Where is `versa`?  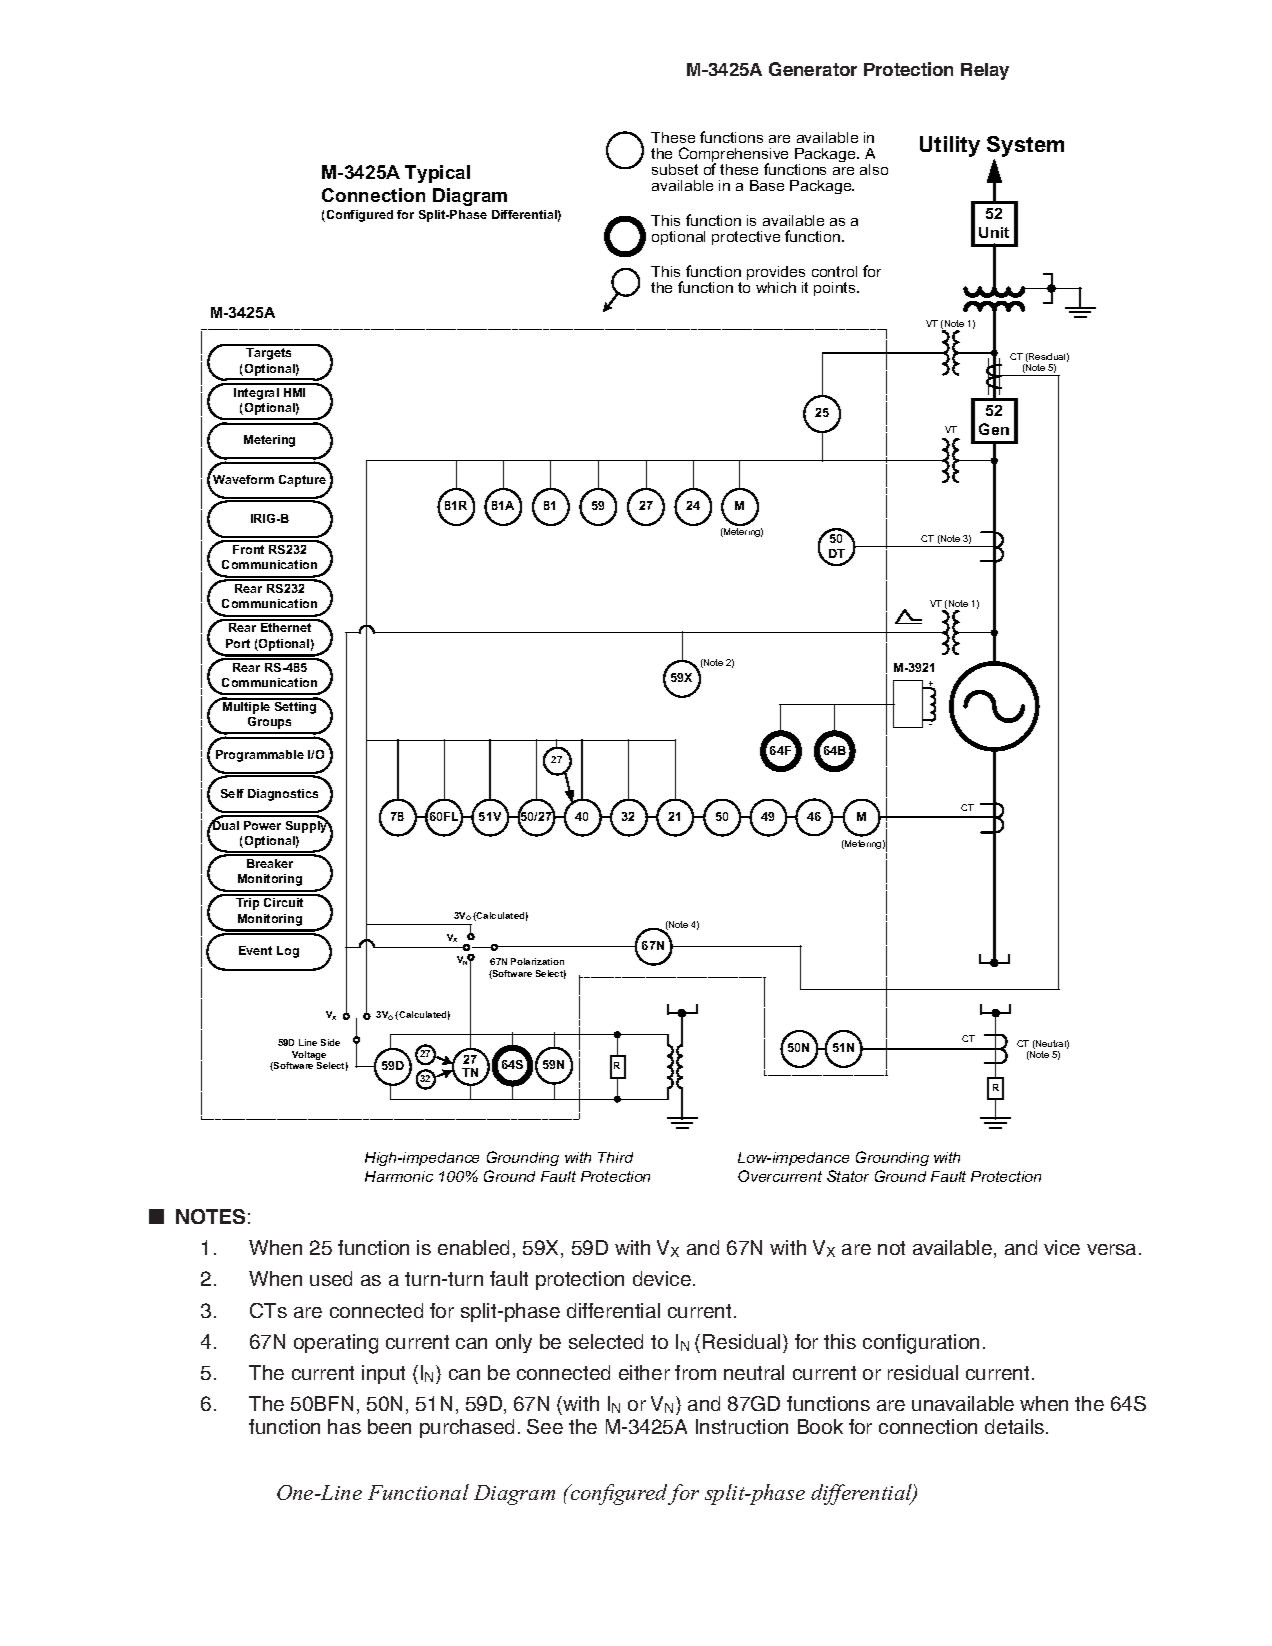 versa is located at coordinates (1111, 1249).
